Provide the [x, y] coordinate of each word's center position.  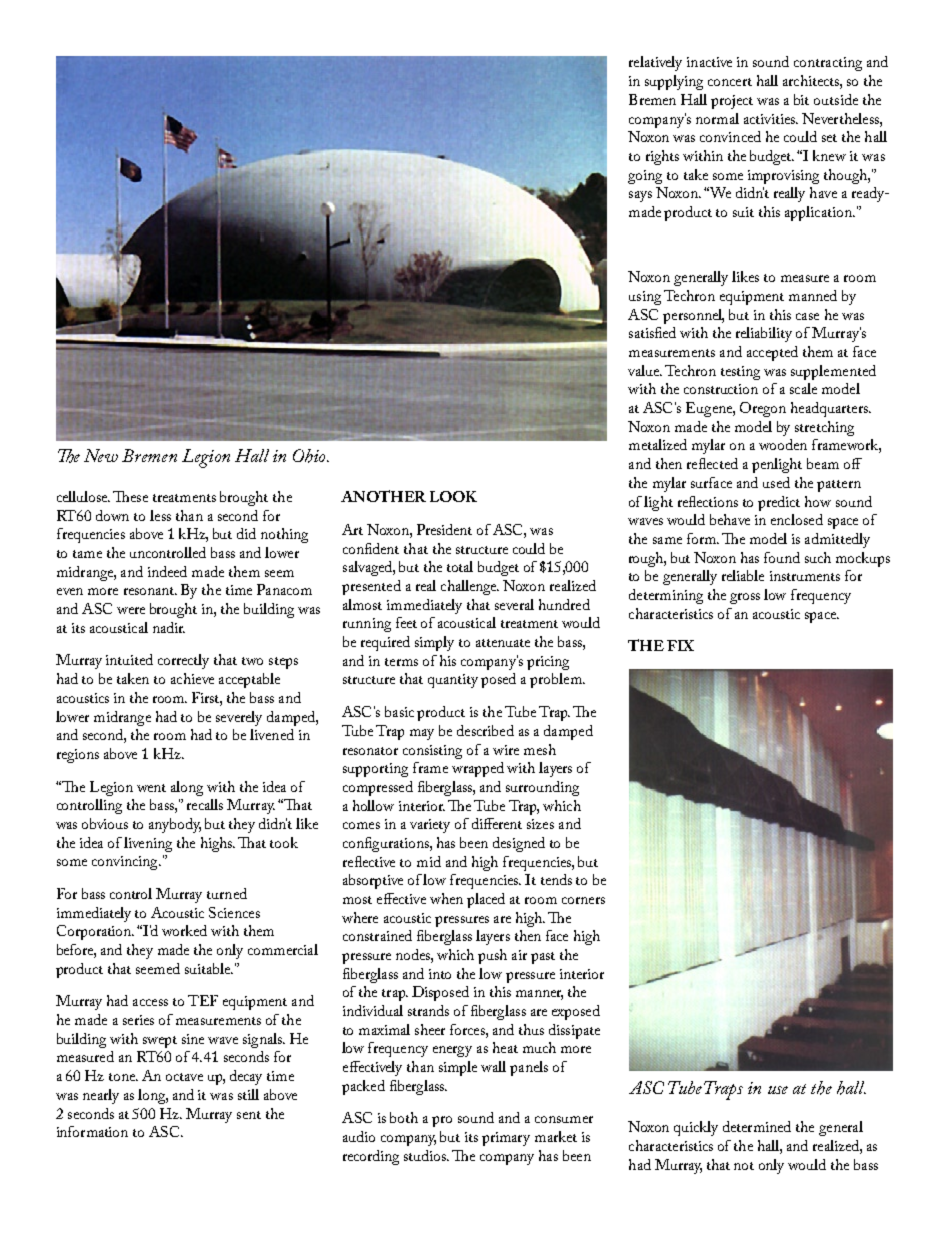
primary [506, 1139]
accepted [772, 353]
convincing [126, 863]
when [446, 898]
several [514, 604]
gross [745, 598]
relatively [655, 63]
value [645, 370]
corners [583, 900]
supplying [674, 82]
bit [801, 99]
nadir [169, 627]
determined [757, 1126]
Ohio [310, 456]
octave [184, 1077]
